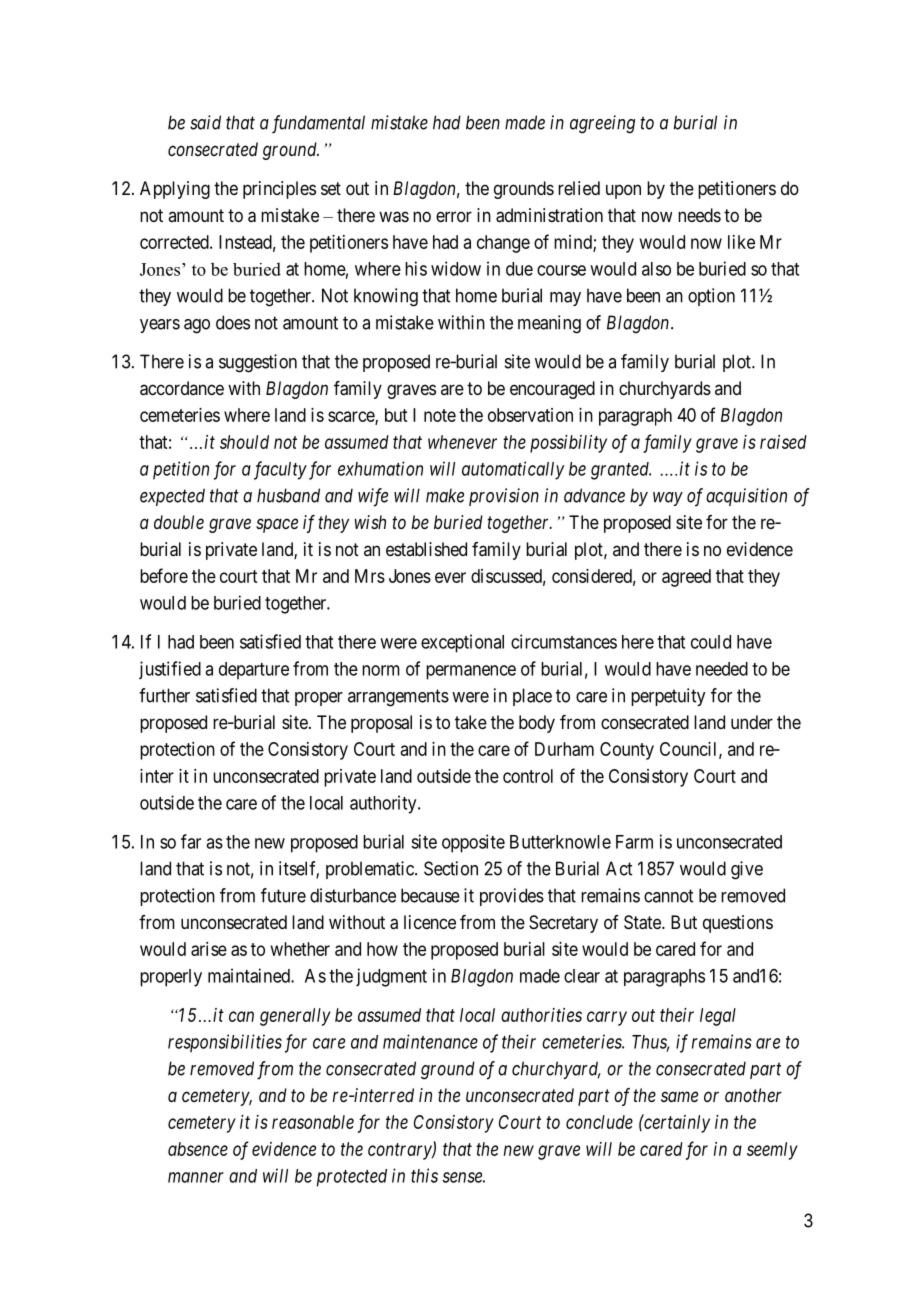 The height and width of the screenshot is (1307, 924). I want to click on could, so click(711, 642).
